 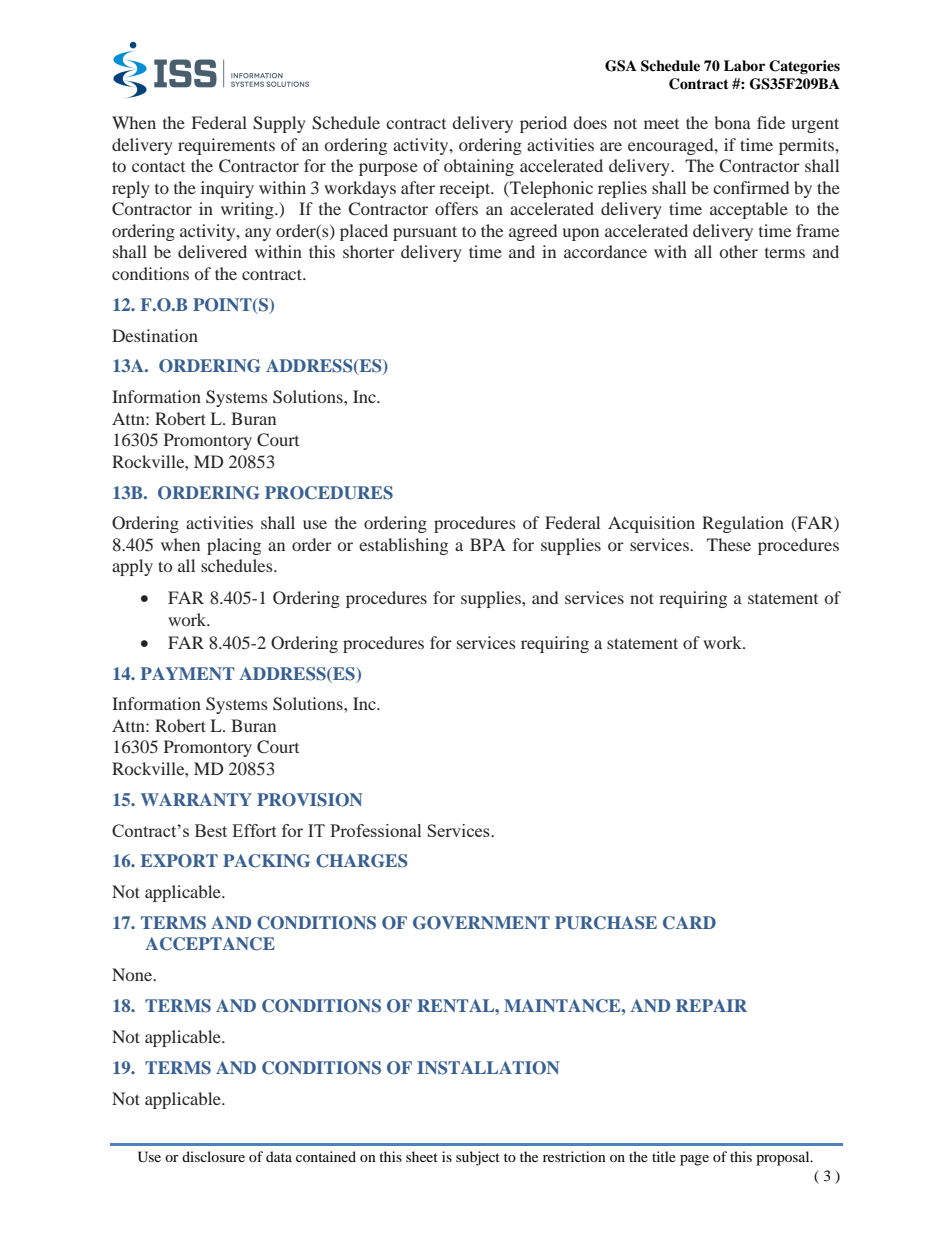 What do you see at coordinates (226, 146) in the screenshot?
I see `requirements` at bounding box center [226, 146].
